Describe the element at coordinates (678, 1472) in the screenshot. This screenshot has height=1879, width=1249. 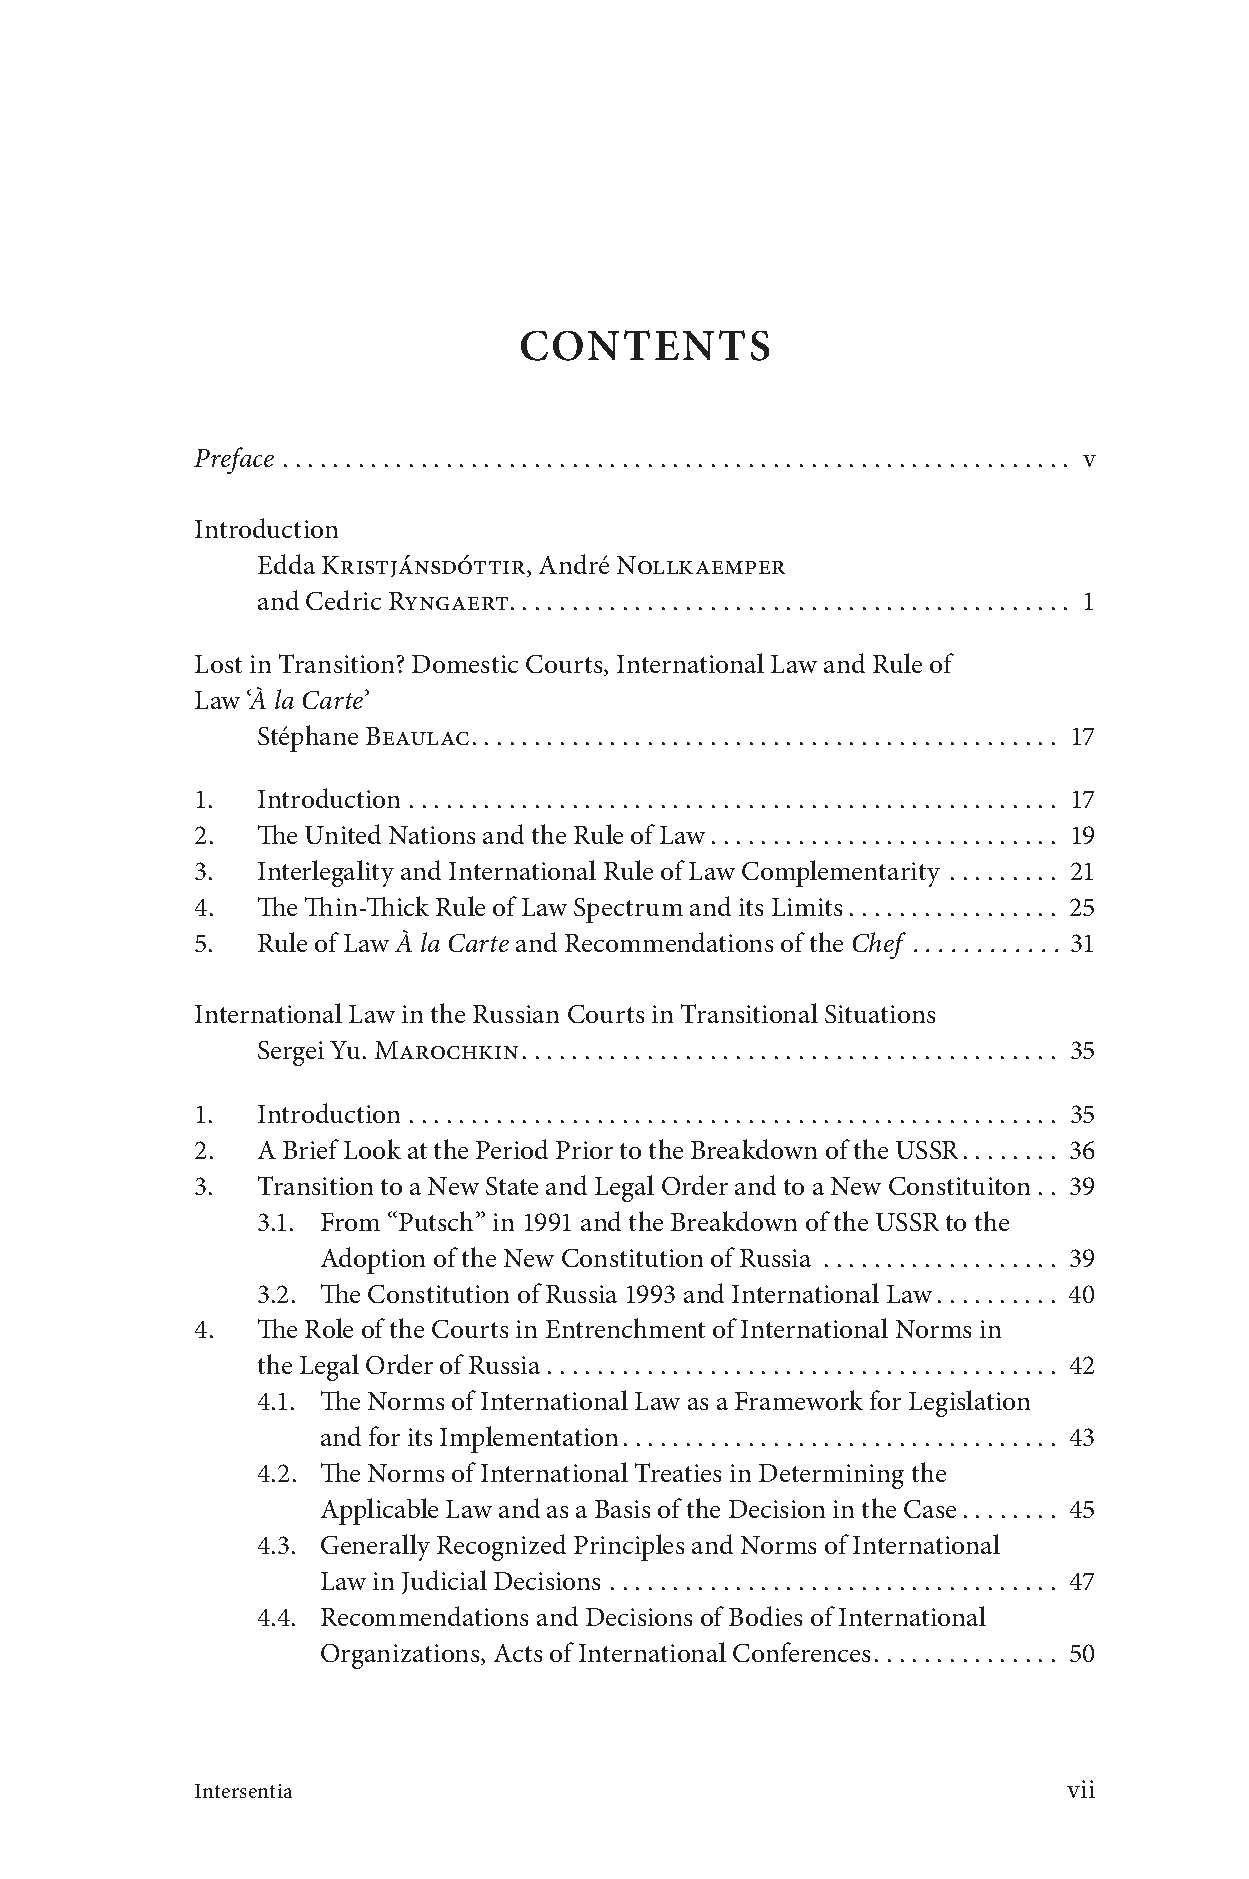
I see `Treaties` at that location.
